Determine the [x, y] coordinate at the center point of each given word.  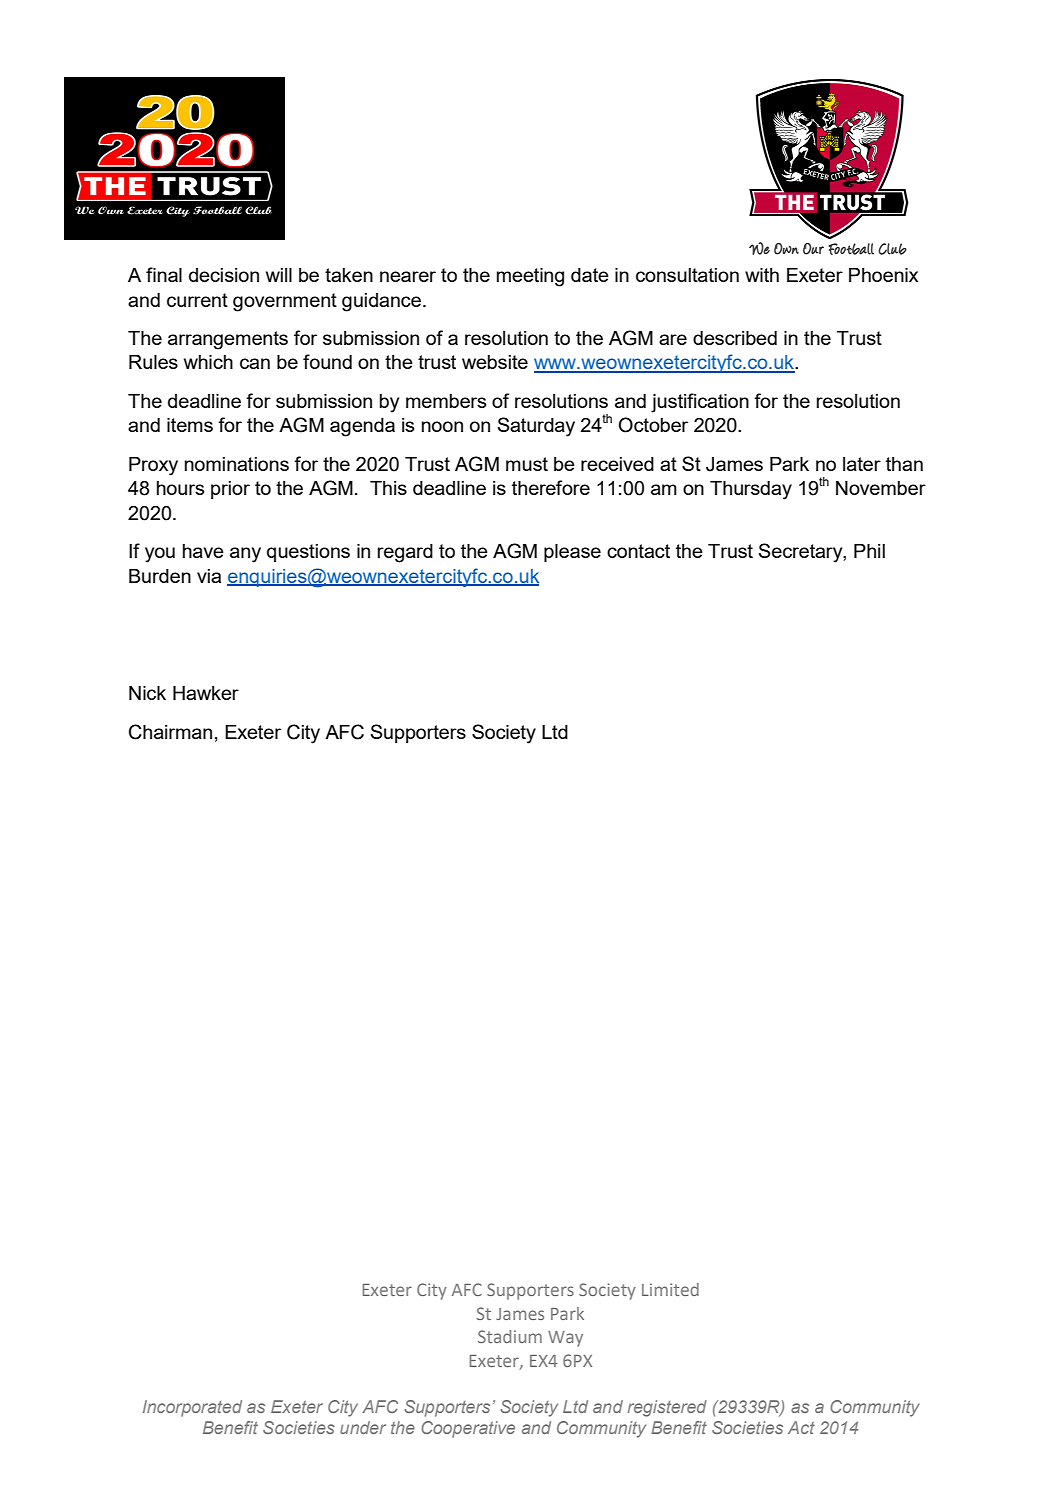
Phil [869, 551]
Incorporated [192, 1408]
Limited [670, 1289]
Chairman [170, 732]
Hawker [206, 693]
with [762, 275]
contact [638, 551]
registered [667, 1408]
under [363, 1427]
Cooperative [468, 1429]
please [572, 553]
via [209, 576]
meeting [530, 277]
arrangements [228, 340]
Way [565, 1339]
